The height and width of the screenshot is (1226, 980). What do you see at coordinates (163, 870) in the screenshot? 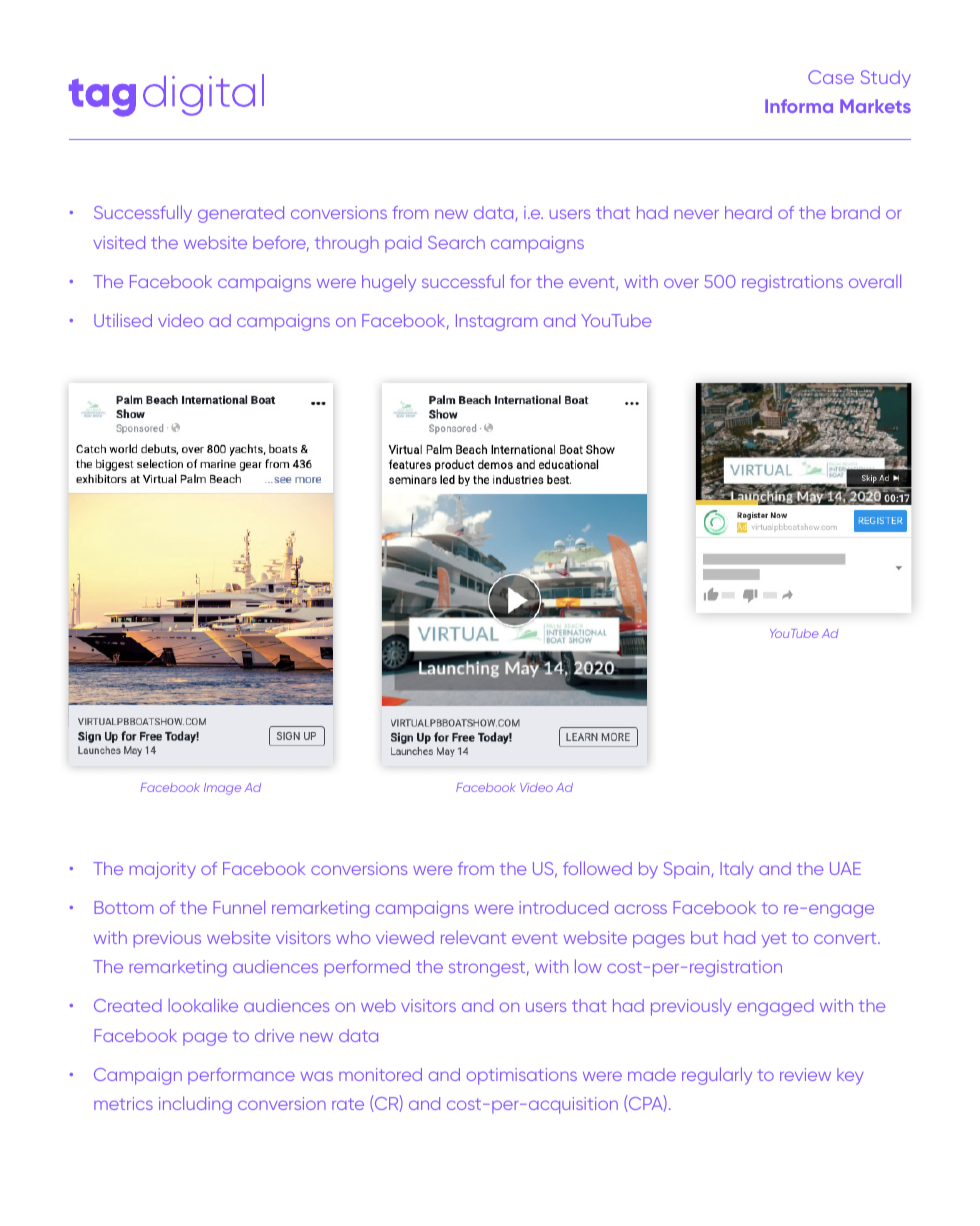
I see `majority` at bounding box center [163, 870].
